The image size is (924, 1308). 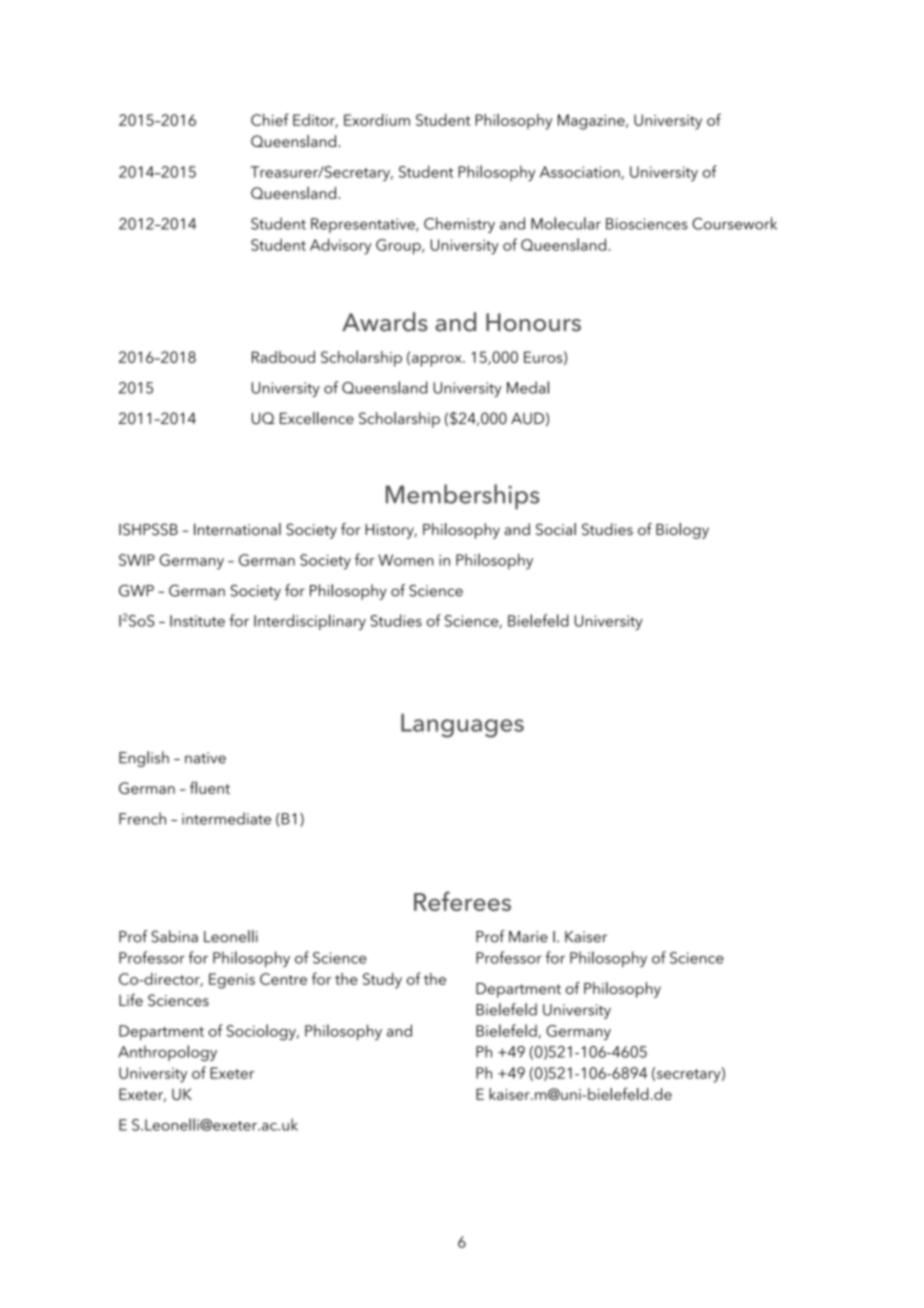 I want to click on Magazine, so click(x=592, y=122).
